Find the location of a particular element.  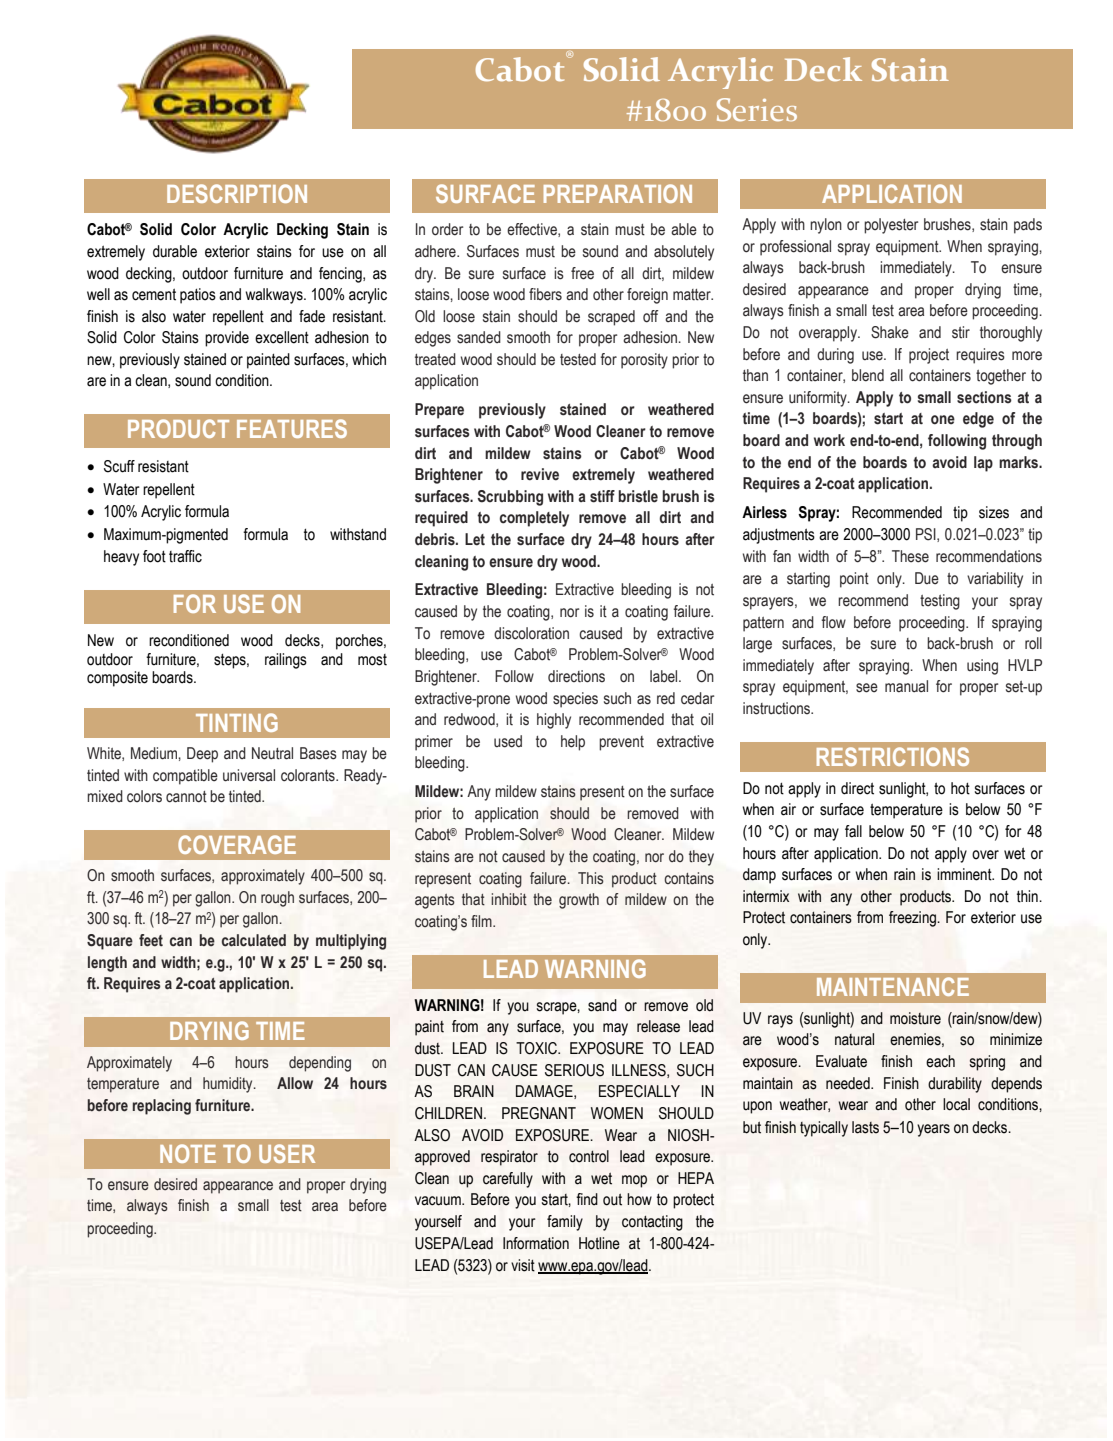

sections is located at coordinates (984, 397).
